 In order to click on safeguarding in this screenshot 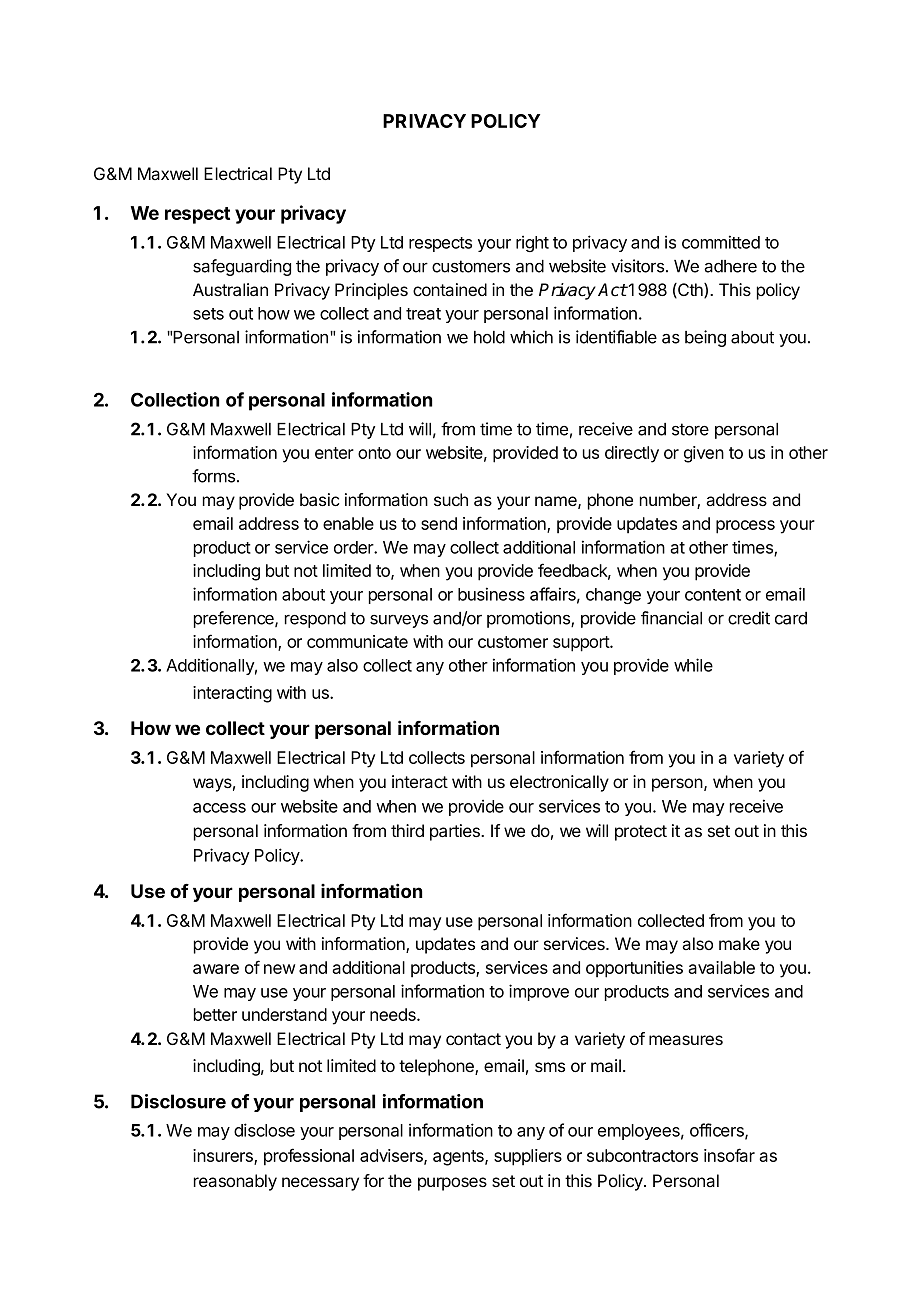, I will do `click(242, 267)`.
